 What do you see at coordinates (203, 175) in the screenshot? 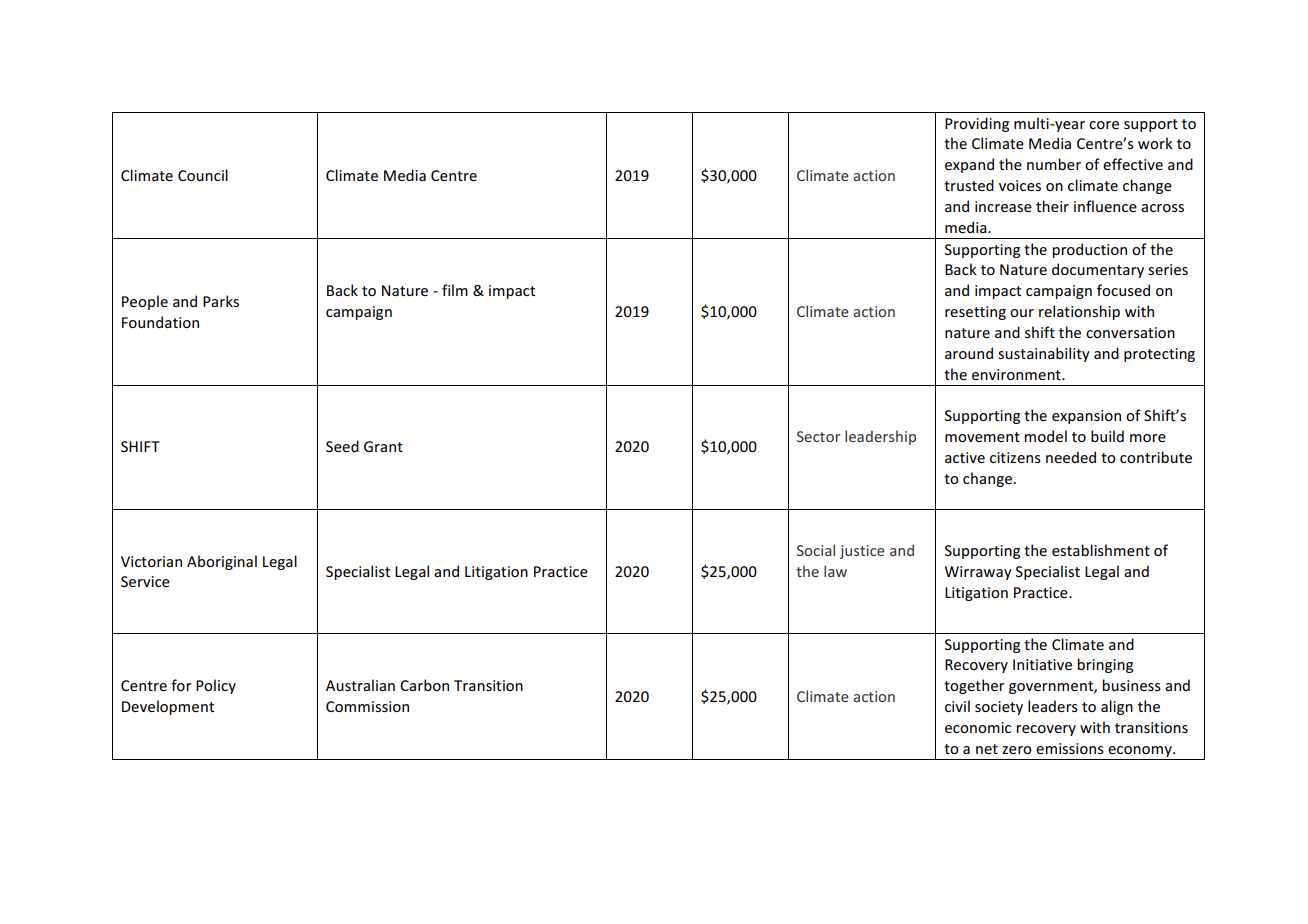
I see `Council` at bounding box center [203, 175].
